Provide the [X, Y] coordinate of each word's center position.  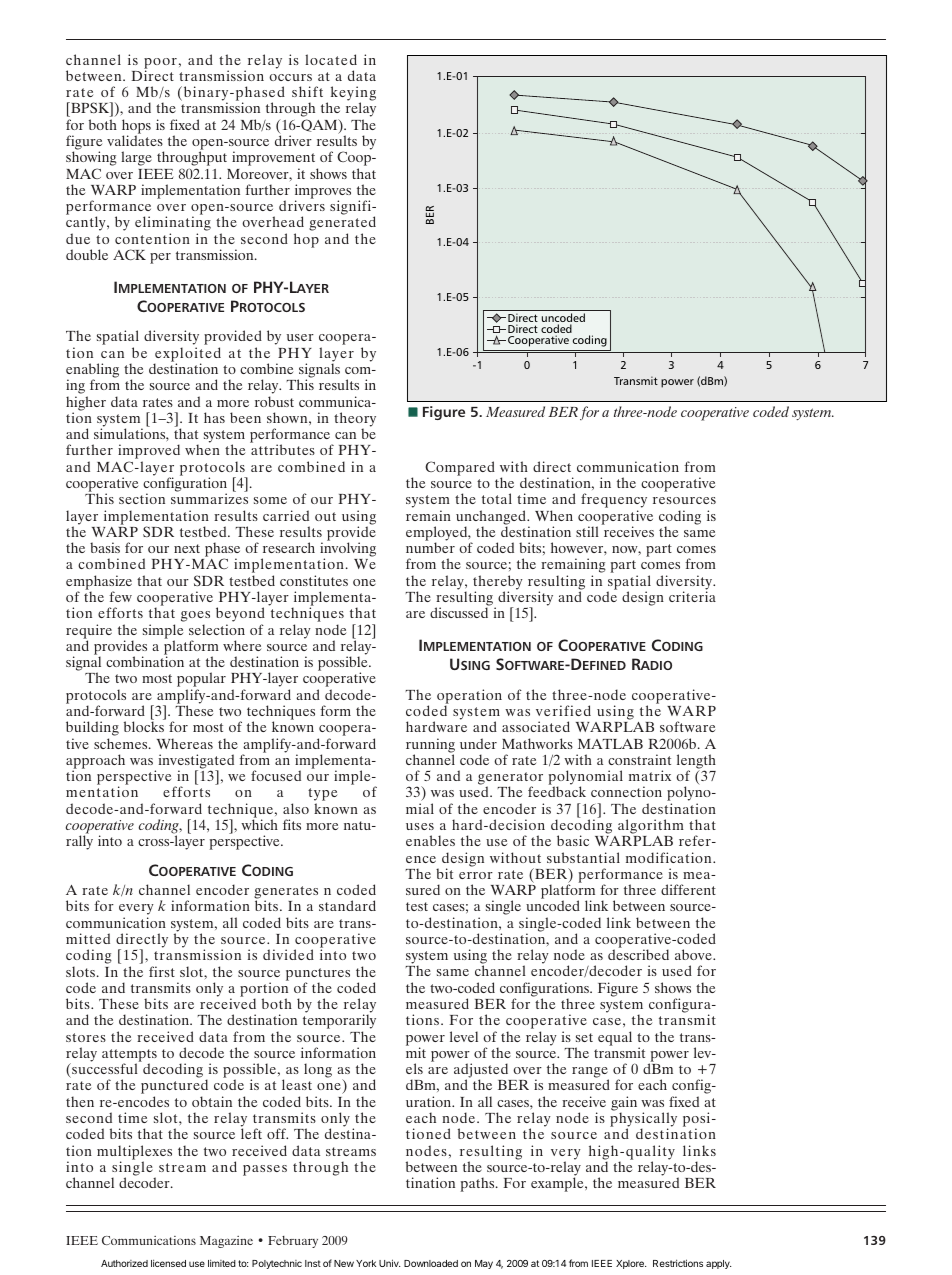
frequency [614, 502]
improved [149, 453]
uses [420, 826]
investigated [196, 762]
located [331, 59]
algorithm [651, 826]
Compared [460, 468]
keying [353, 95]
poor [160, 64]
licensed [168, 1263]
